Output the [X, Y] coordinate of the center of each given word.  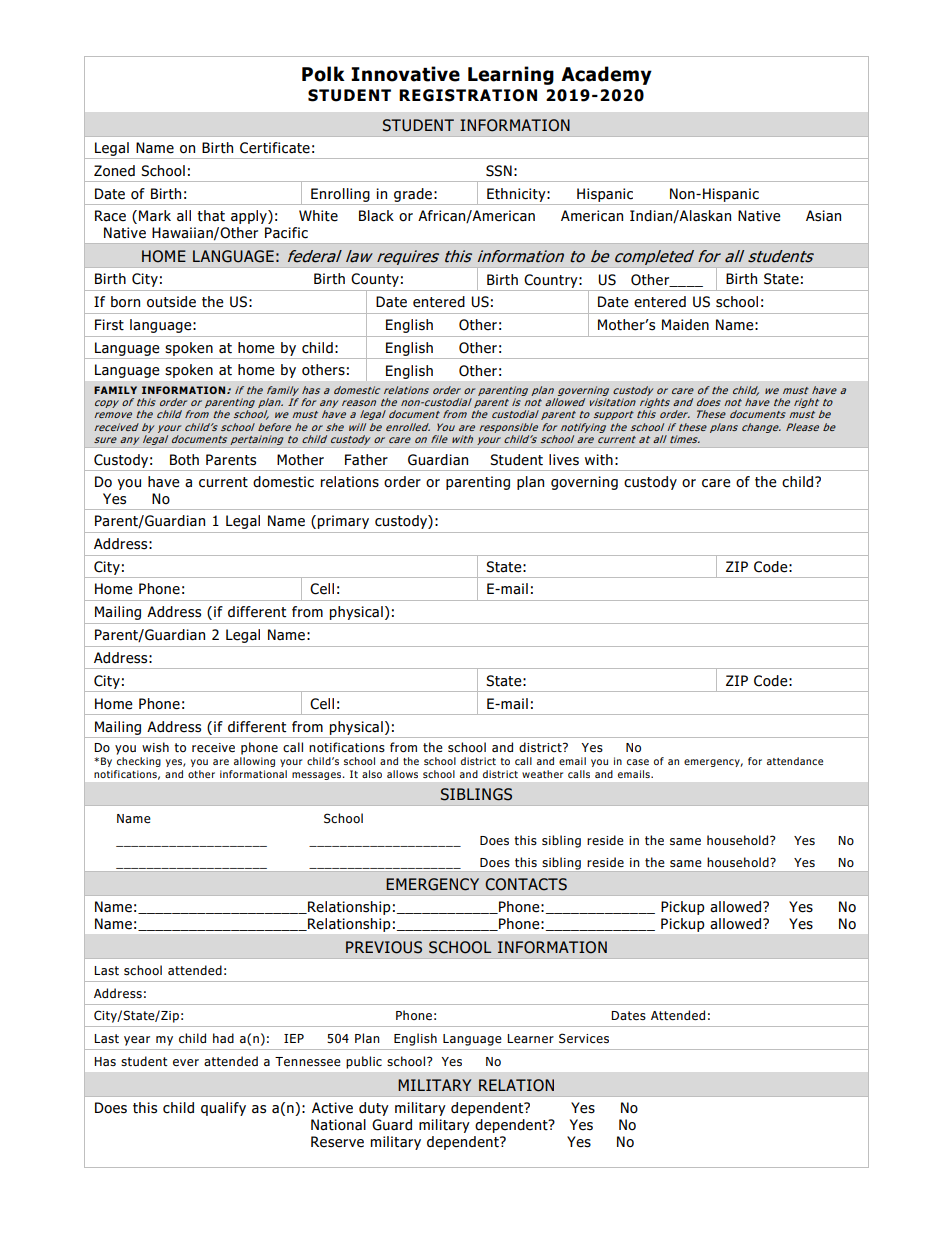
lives [564, 460]
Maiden [685, 325]
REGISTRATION [468, 95]
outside [171, 302]
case [638, 762]
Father [366, 460]
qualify [223, 1109]
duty [374, 1109]
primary [343, 522]
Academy [606, 75]
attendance [795, 761]
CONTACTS [526, 884]
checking [139, 762]
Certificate [275, 148]
